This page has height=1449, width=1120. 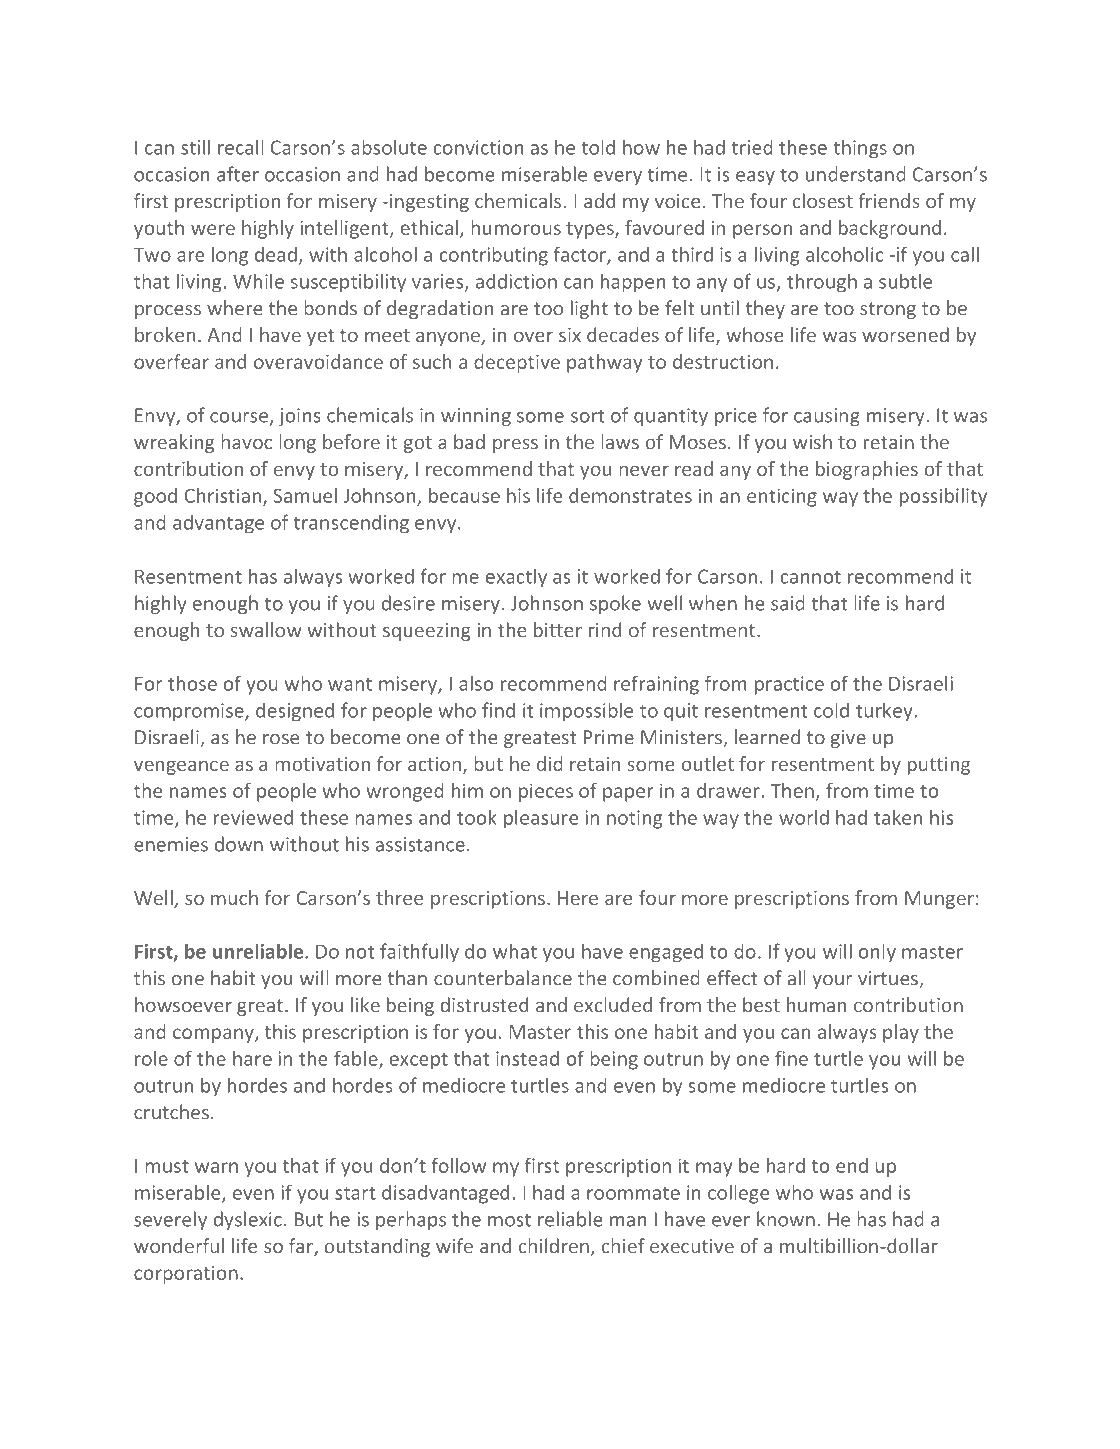 I want to click on counterbalance, so click(x=503, y=978).
